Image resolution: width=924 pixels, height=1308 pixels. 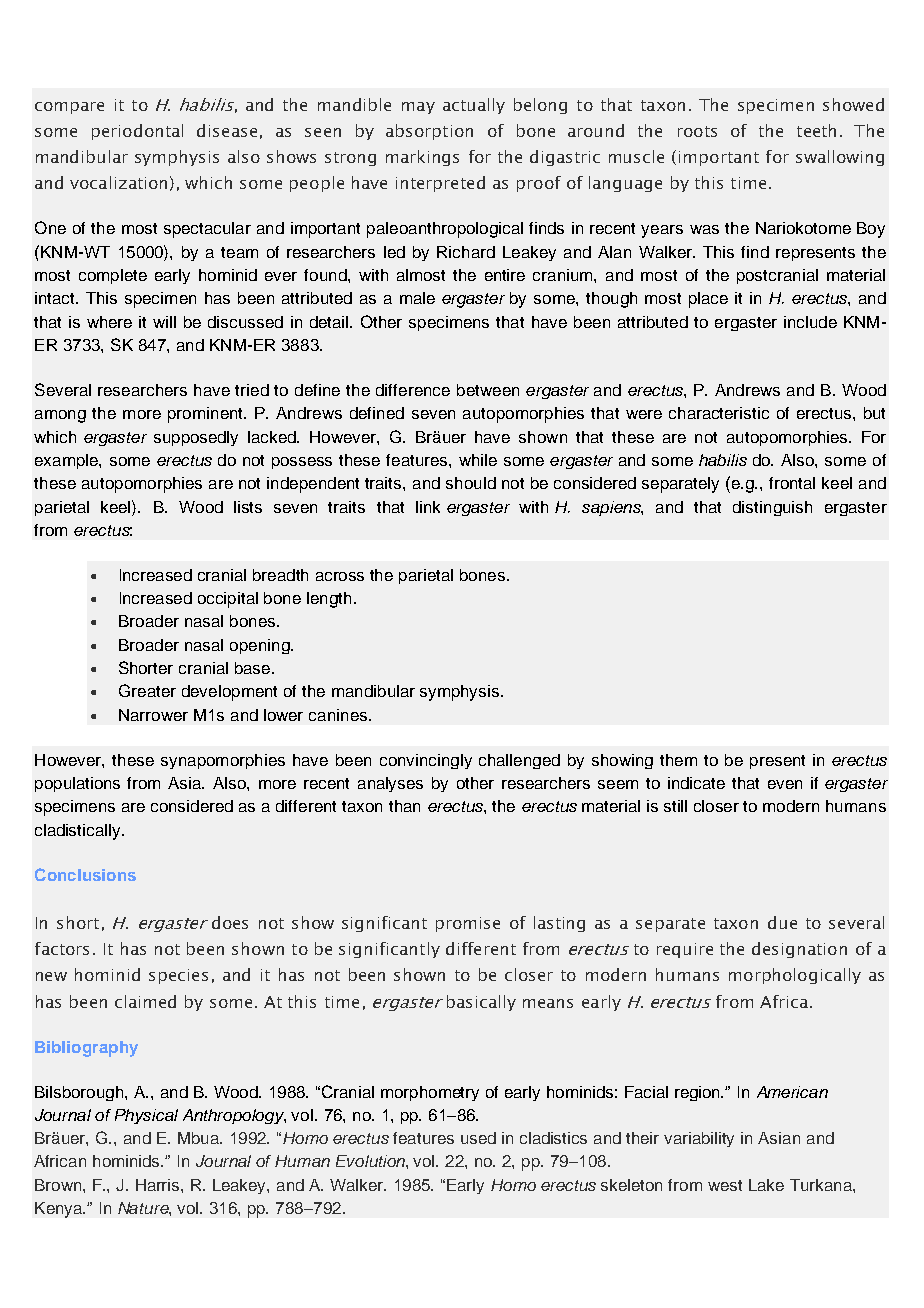 What do you see at coordinates (816, 130) in the screenshot?
I see `teeth` at bounding box center [816, 130].
